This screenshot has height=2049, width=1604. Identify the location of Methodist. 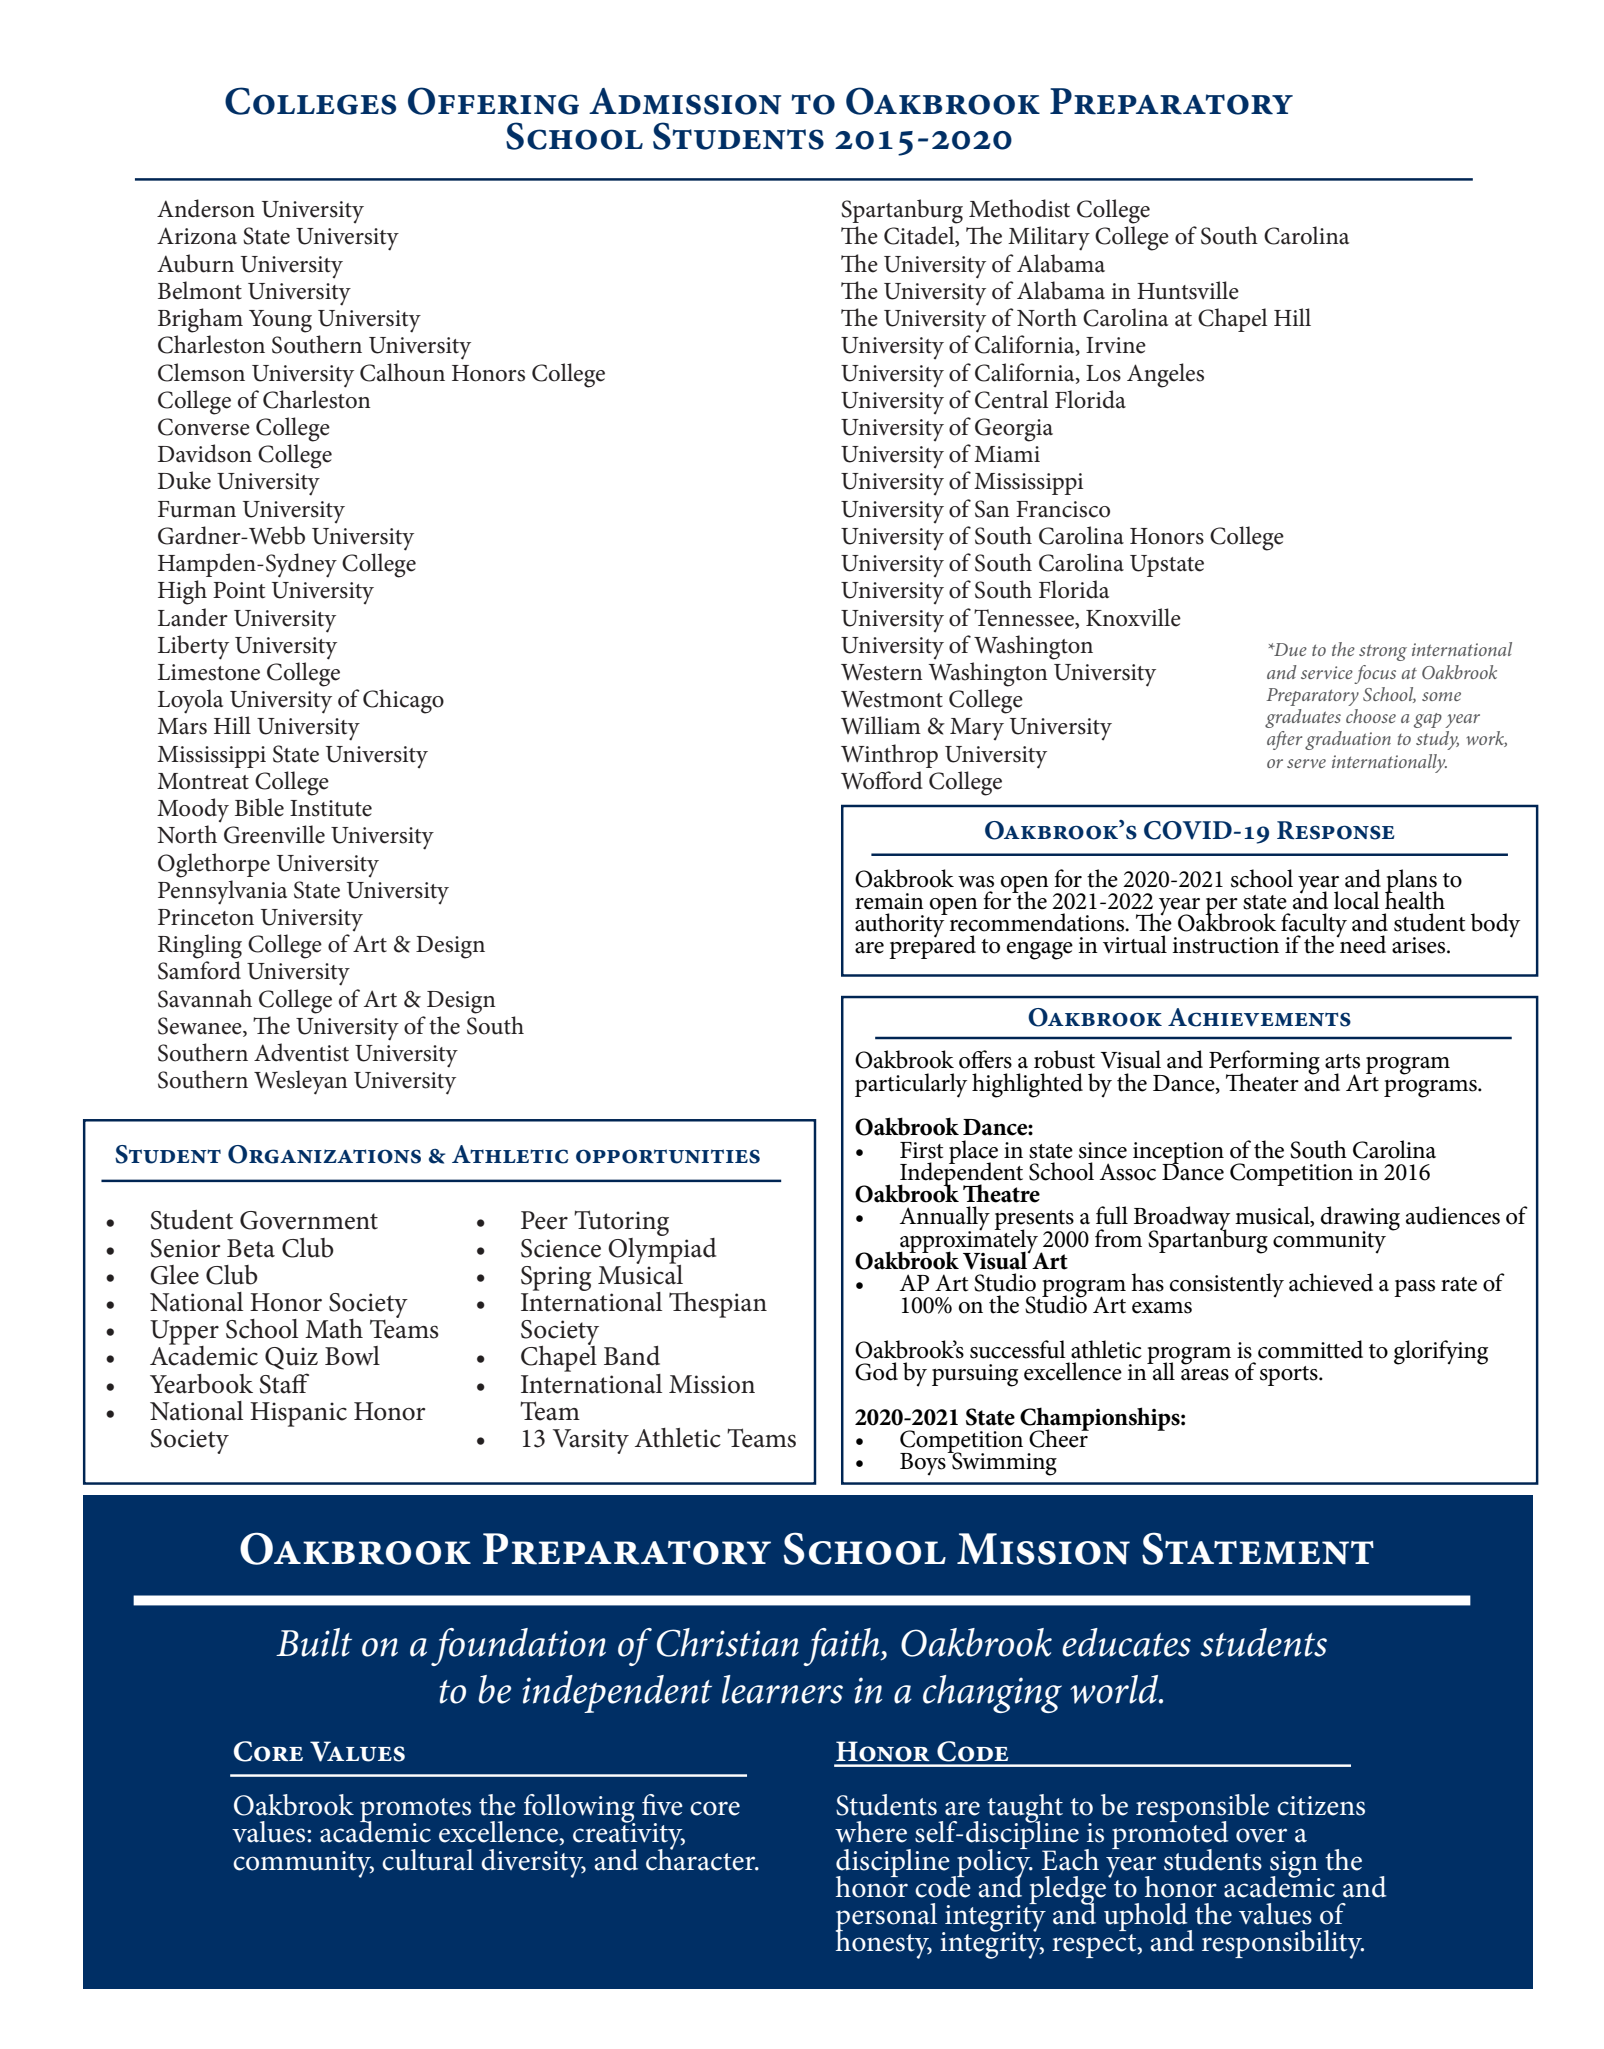
(1019, 208).
